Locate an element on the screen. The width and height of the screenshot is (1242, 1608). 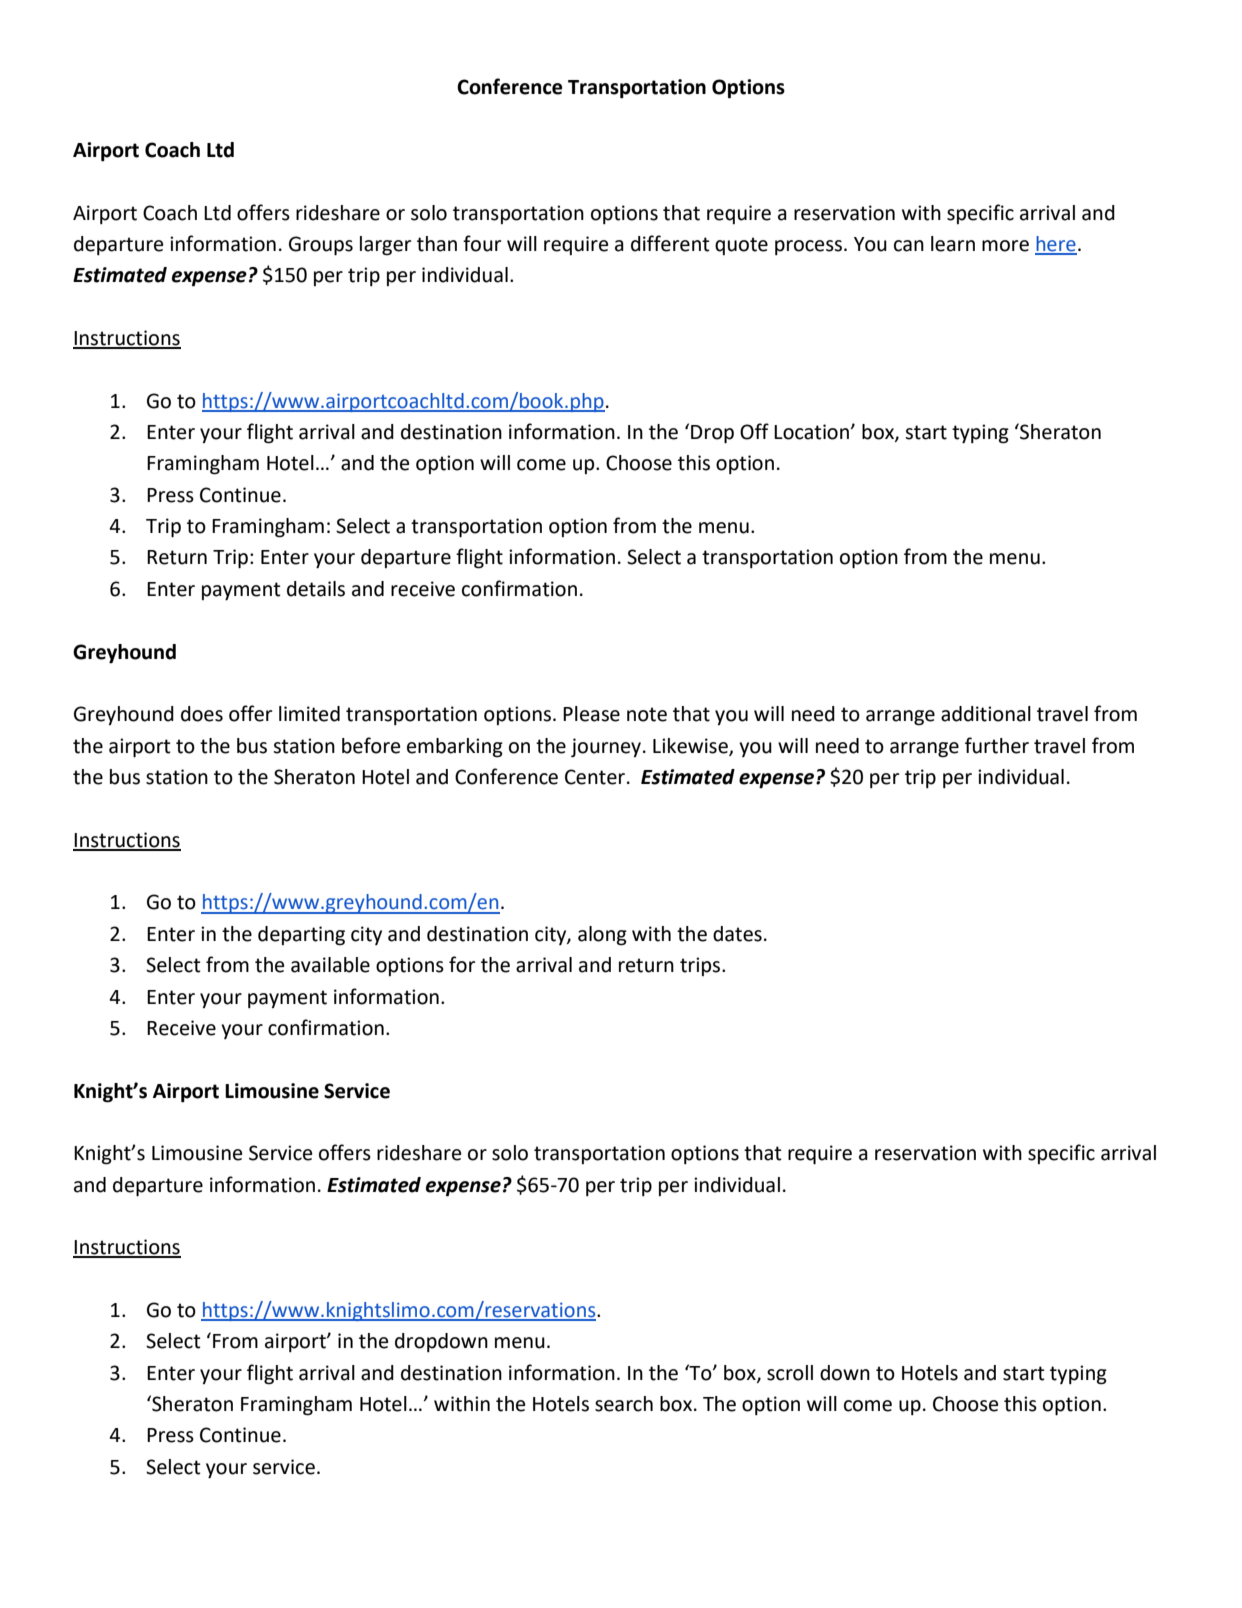
before is located at coordinates (371, 745).
